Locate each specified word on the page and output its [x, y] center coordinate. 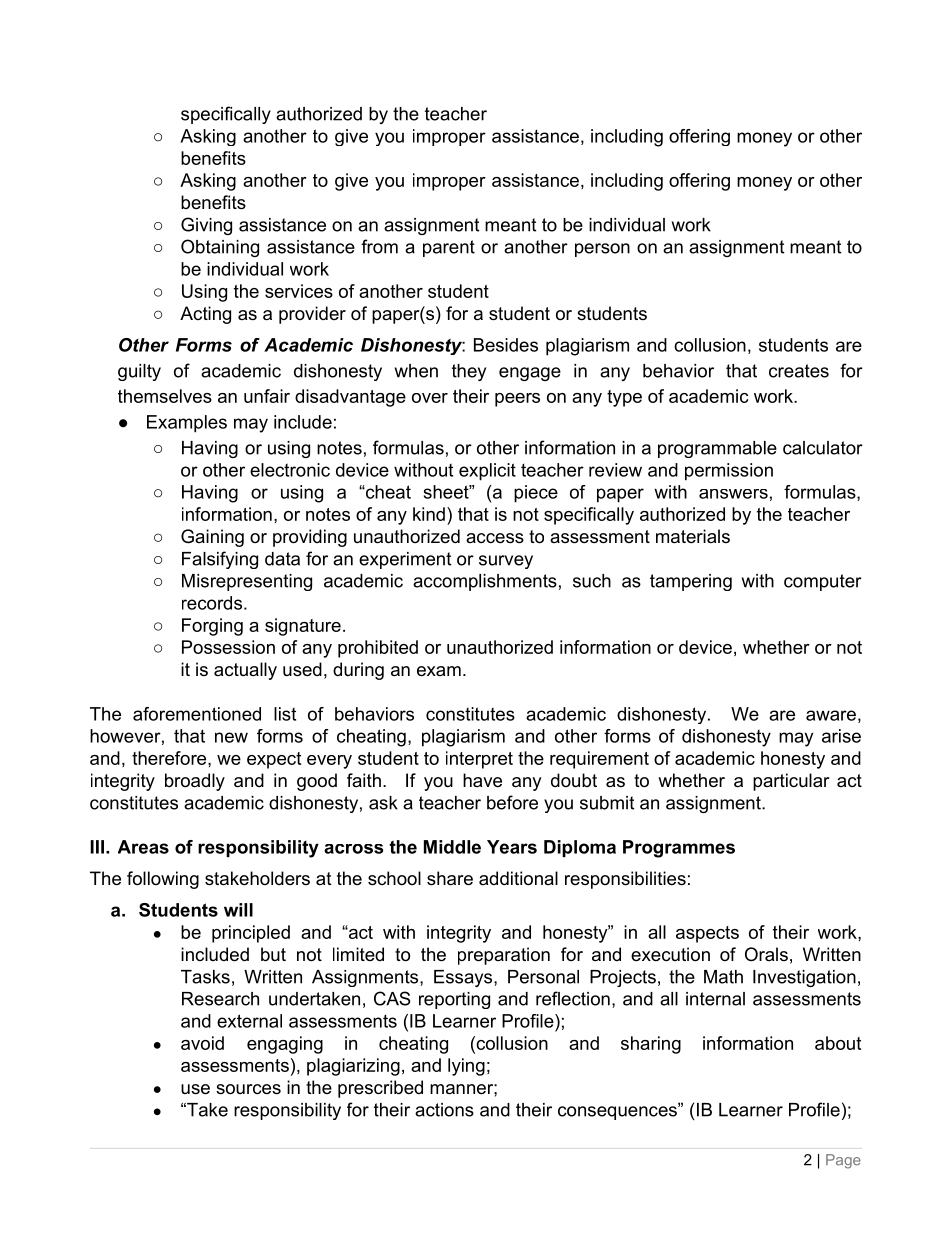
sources [248, 1089]
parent [449, 248]
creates [799, 371]
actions [444, 1110]
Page [843, 1161]
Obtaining [220, 248]
